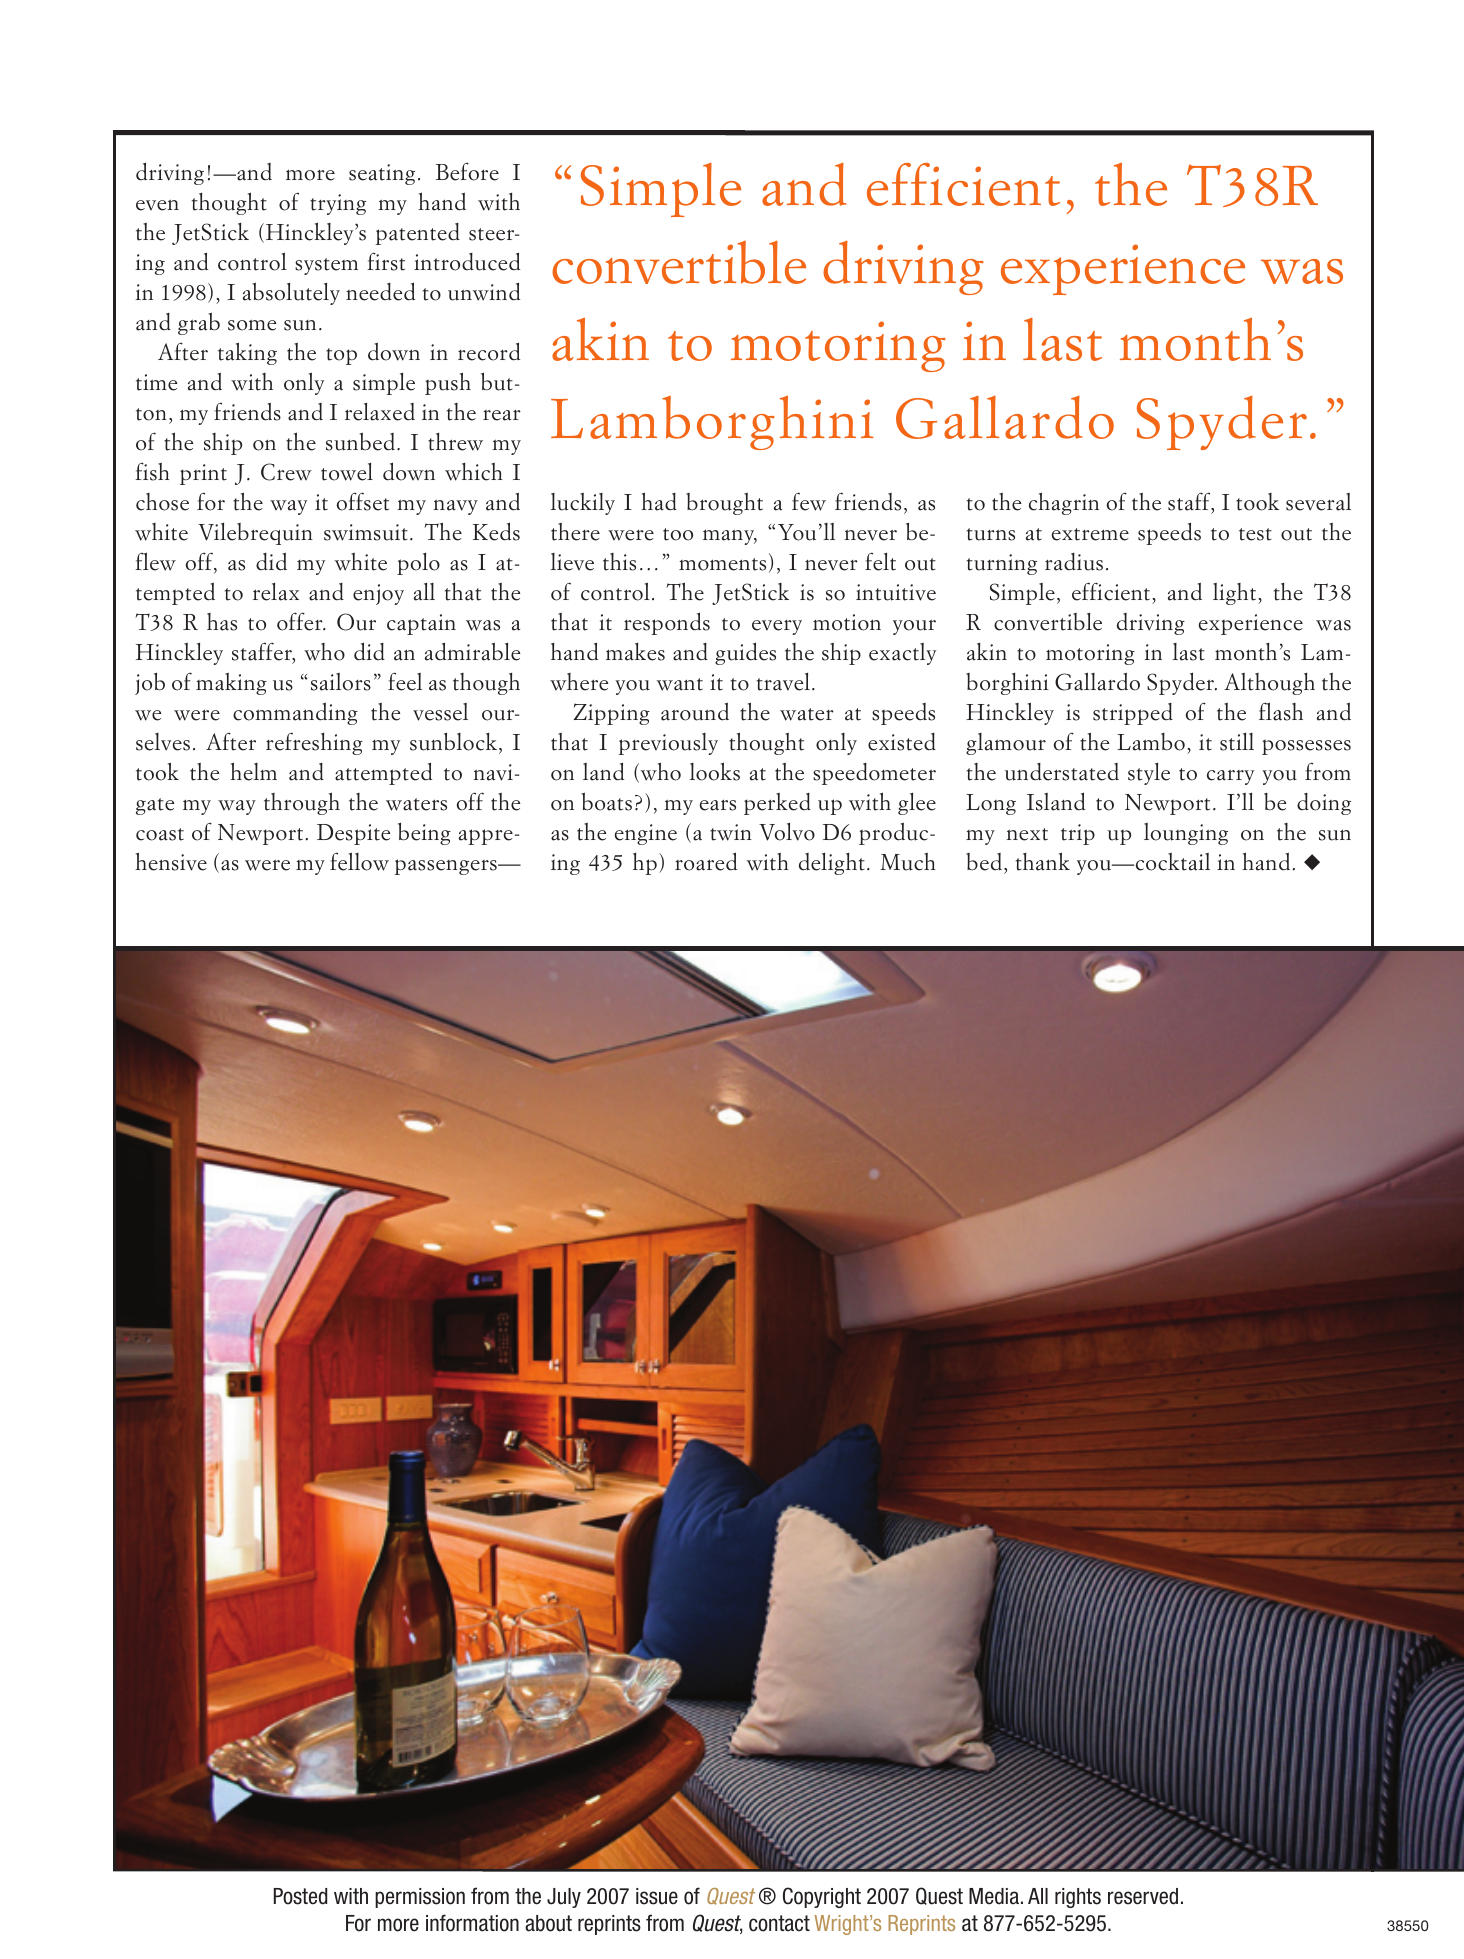 The height and width of the page is (1959, 1464). I want to click on trying, so click(338, 204).
